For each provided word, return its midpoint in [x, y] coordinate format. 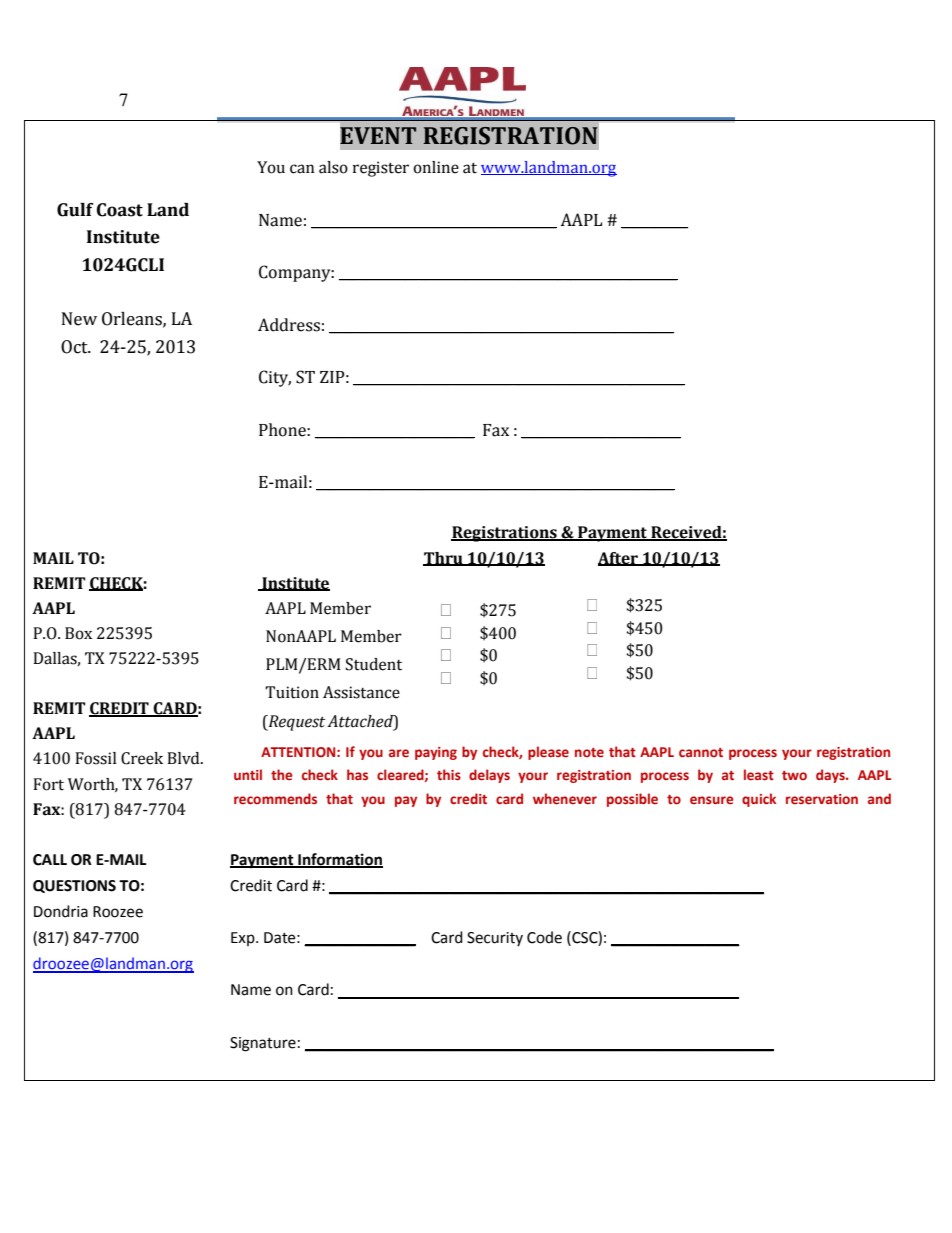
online [436, 167]
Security [495, 939]
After [619, 559]
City [275, 378]
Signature [263, 1044]
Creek [142, 758]
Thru [444, 559]
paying [436, 753]
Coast [120, 210]
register [381, 169]
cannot [701, 752]
